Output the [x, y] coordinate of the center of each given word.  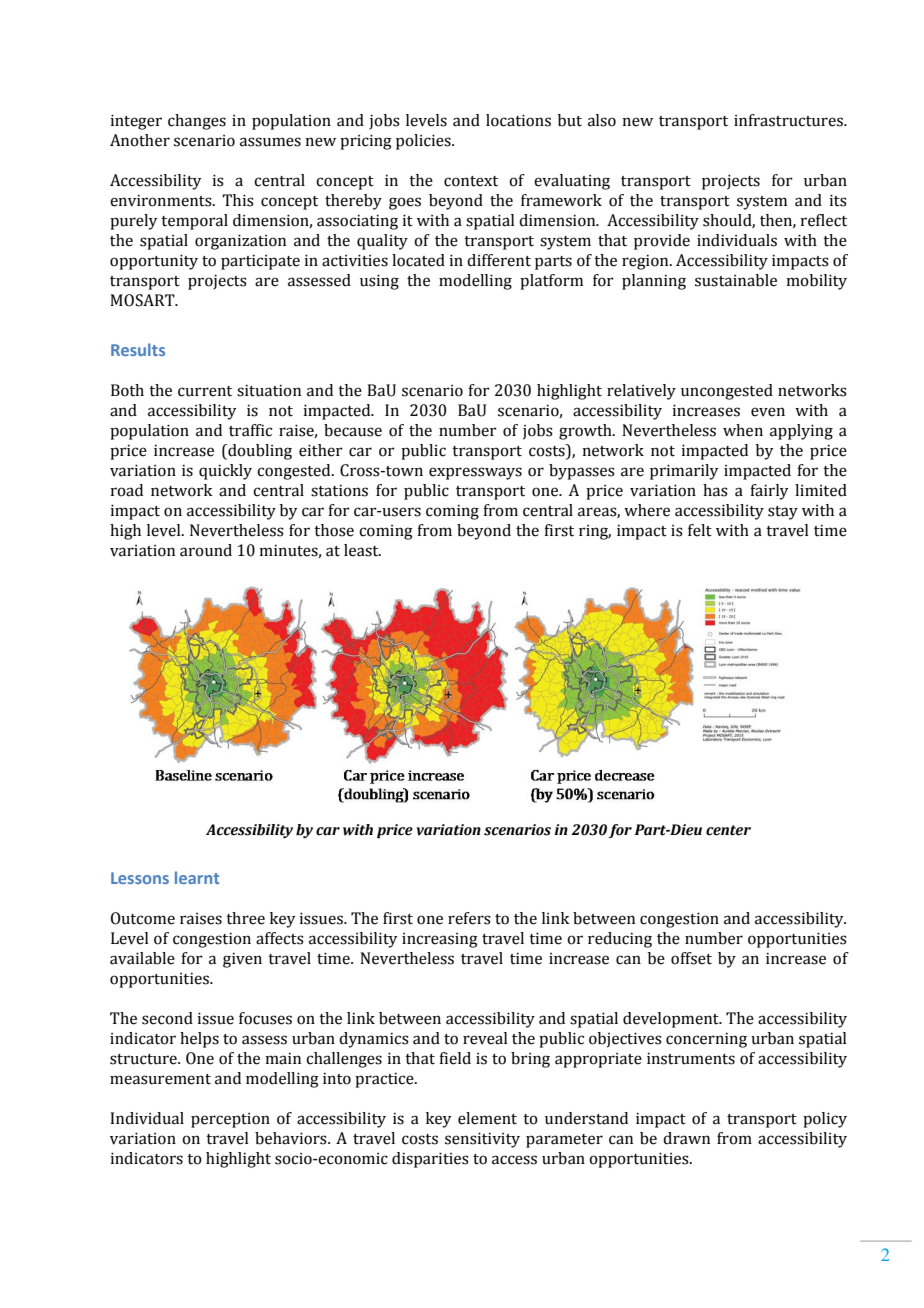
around [206, 550]
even [768, 412]
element [487, 1118]
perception [230, 1120]
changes [197, 122]
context [471, 181]
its [838, 200]
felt [700, 530]
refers [469, 918]
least [362, 550]
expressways [475, 473]
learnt [197, 877]
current [205, 391]
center [728, 830]
